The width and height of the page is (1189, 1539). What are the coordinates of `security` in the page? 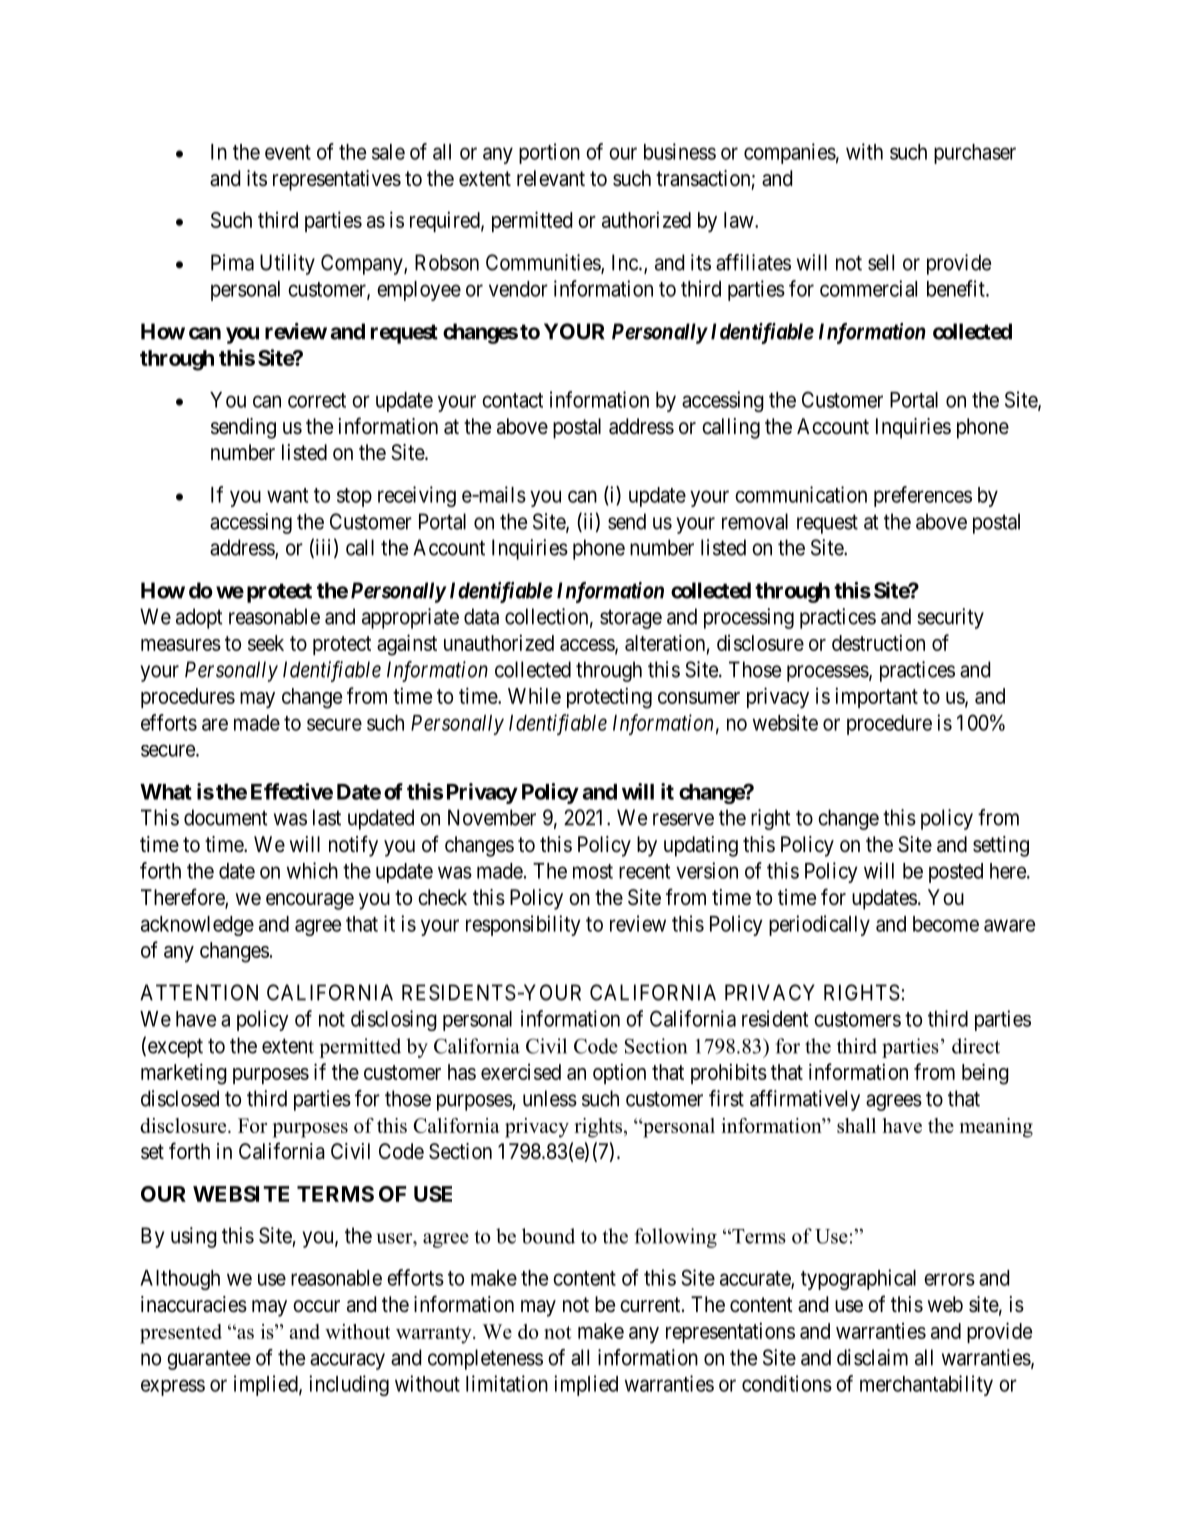 It's located at (950, 618).
